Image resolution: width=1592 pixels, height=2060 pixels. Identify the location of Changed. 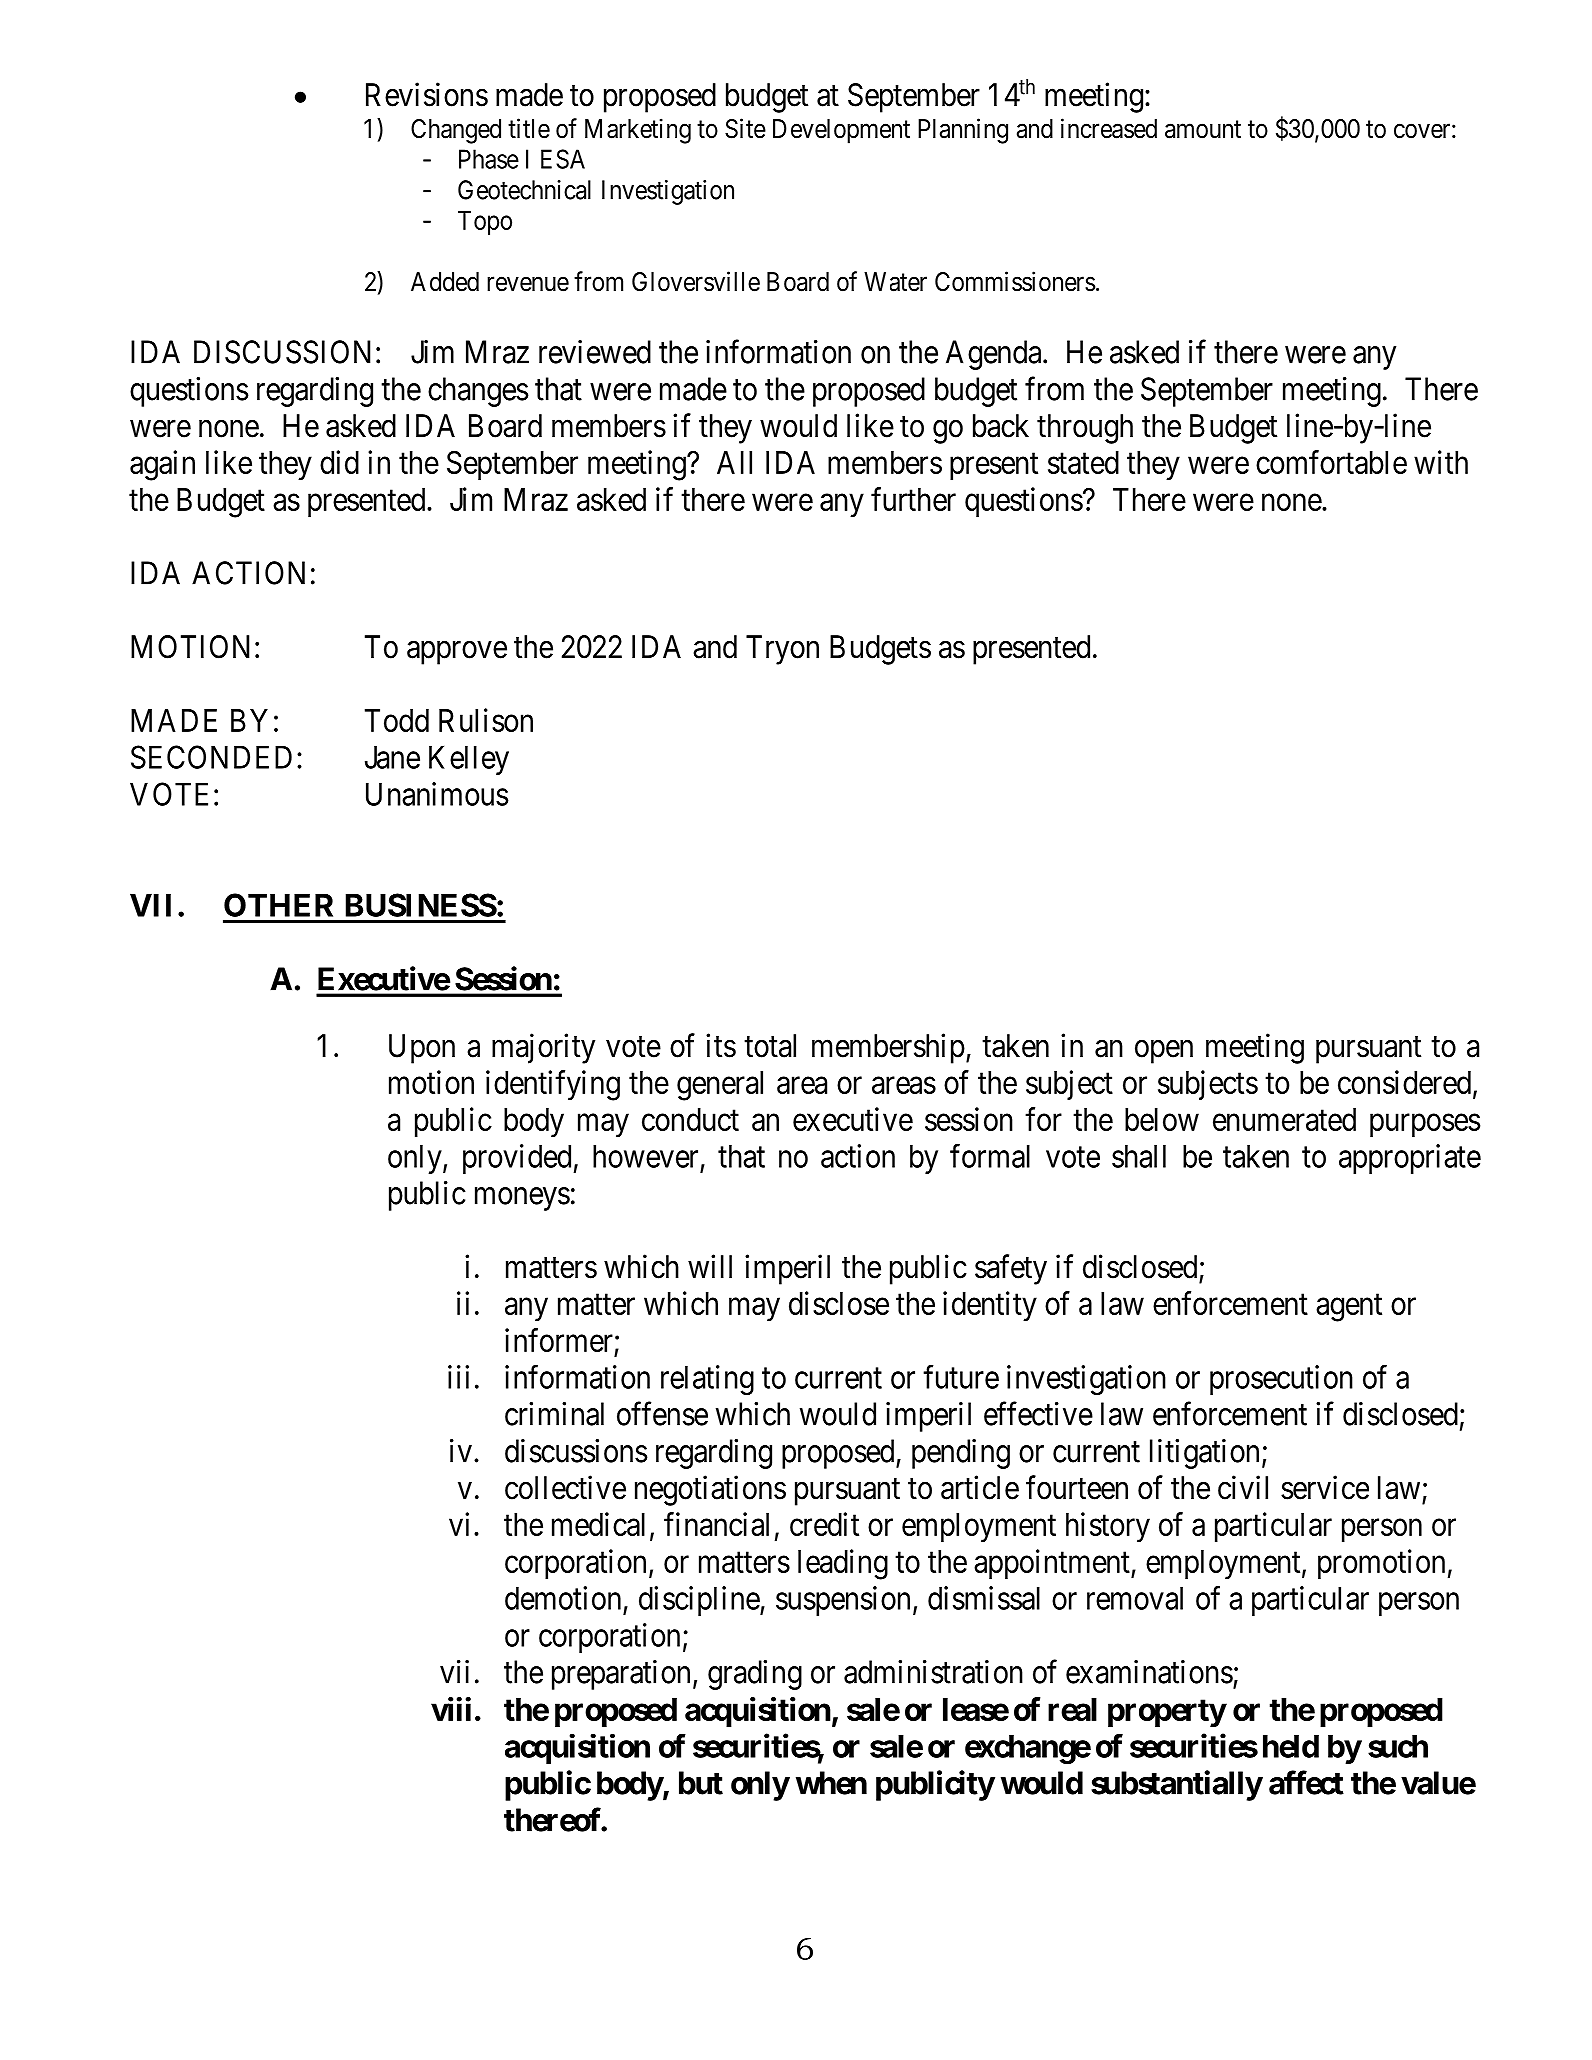
(456, 131).
